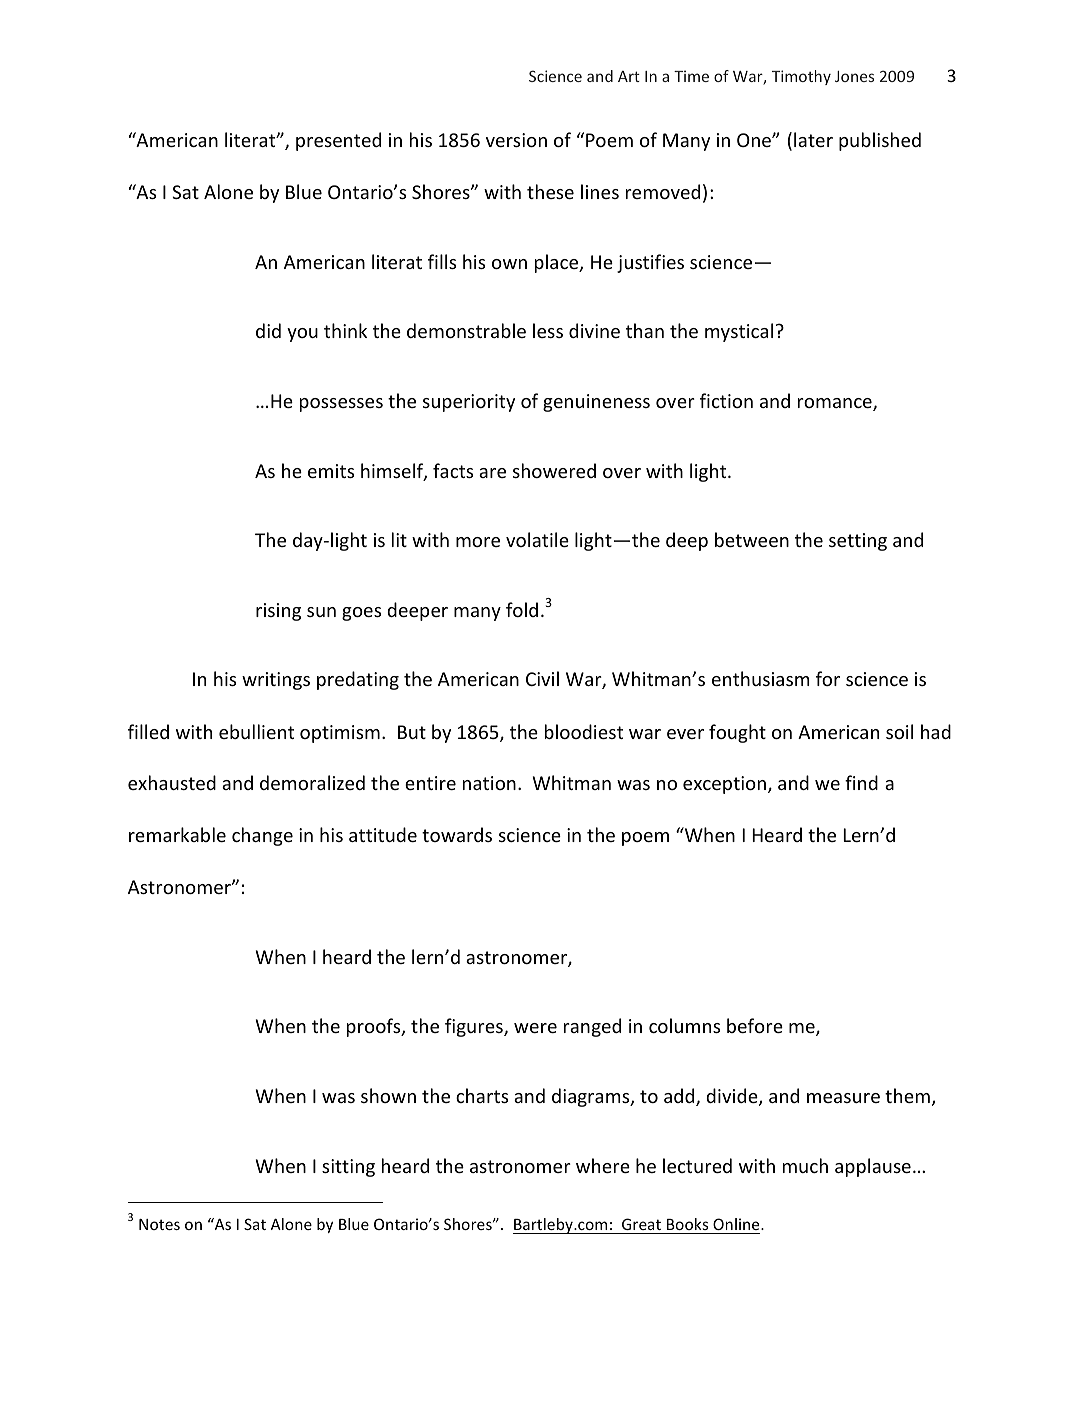 This screenshot has height=1403, width=1084. Describe the element at coordinates (338, 141) in the screenshot. I see `presented` at that location.
